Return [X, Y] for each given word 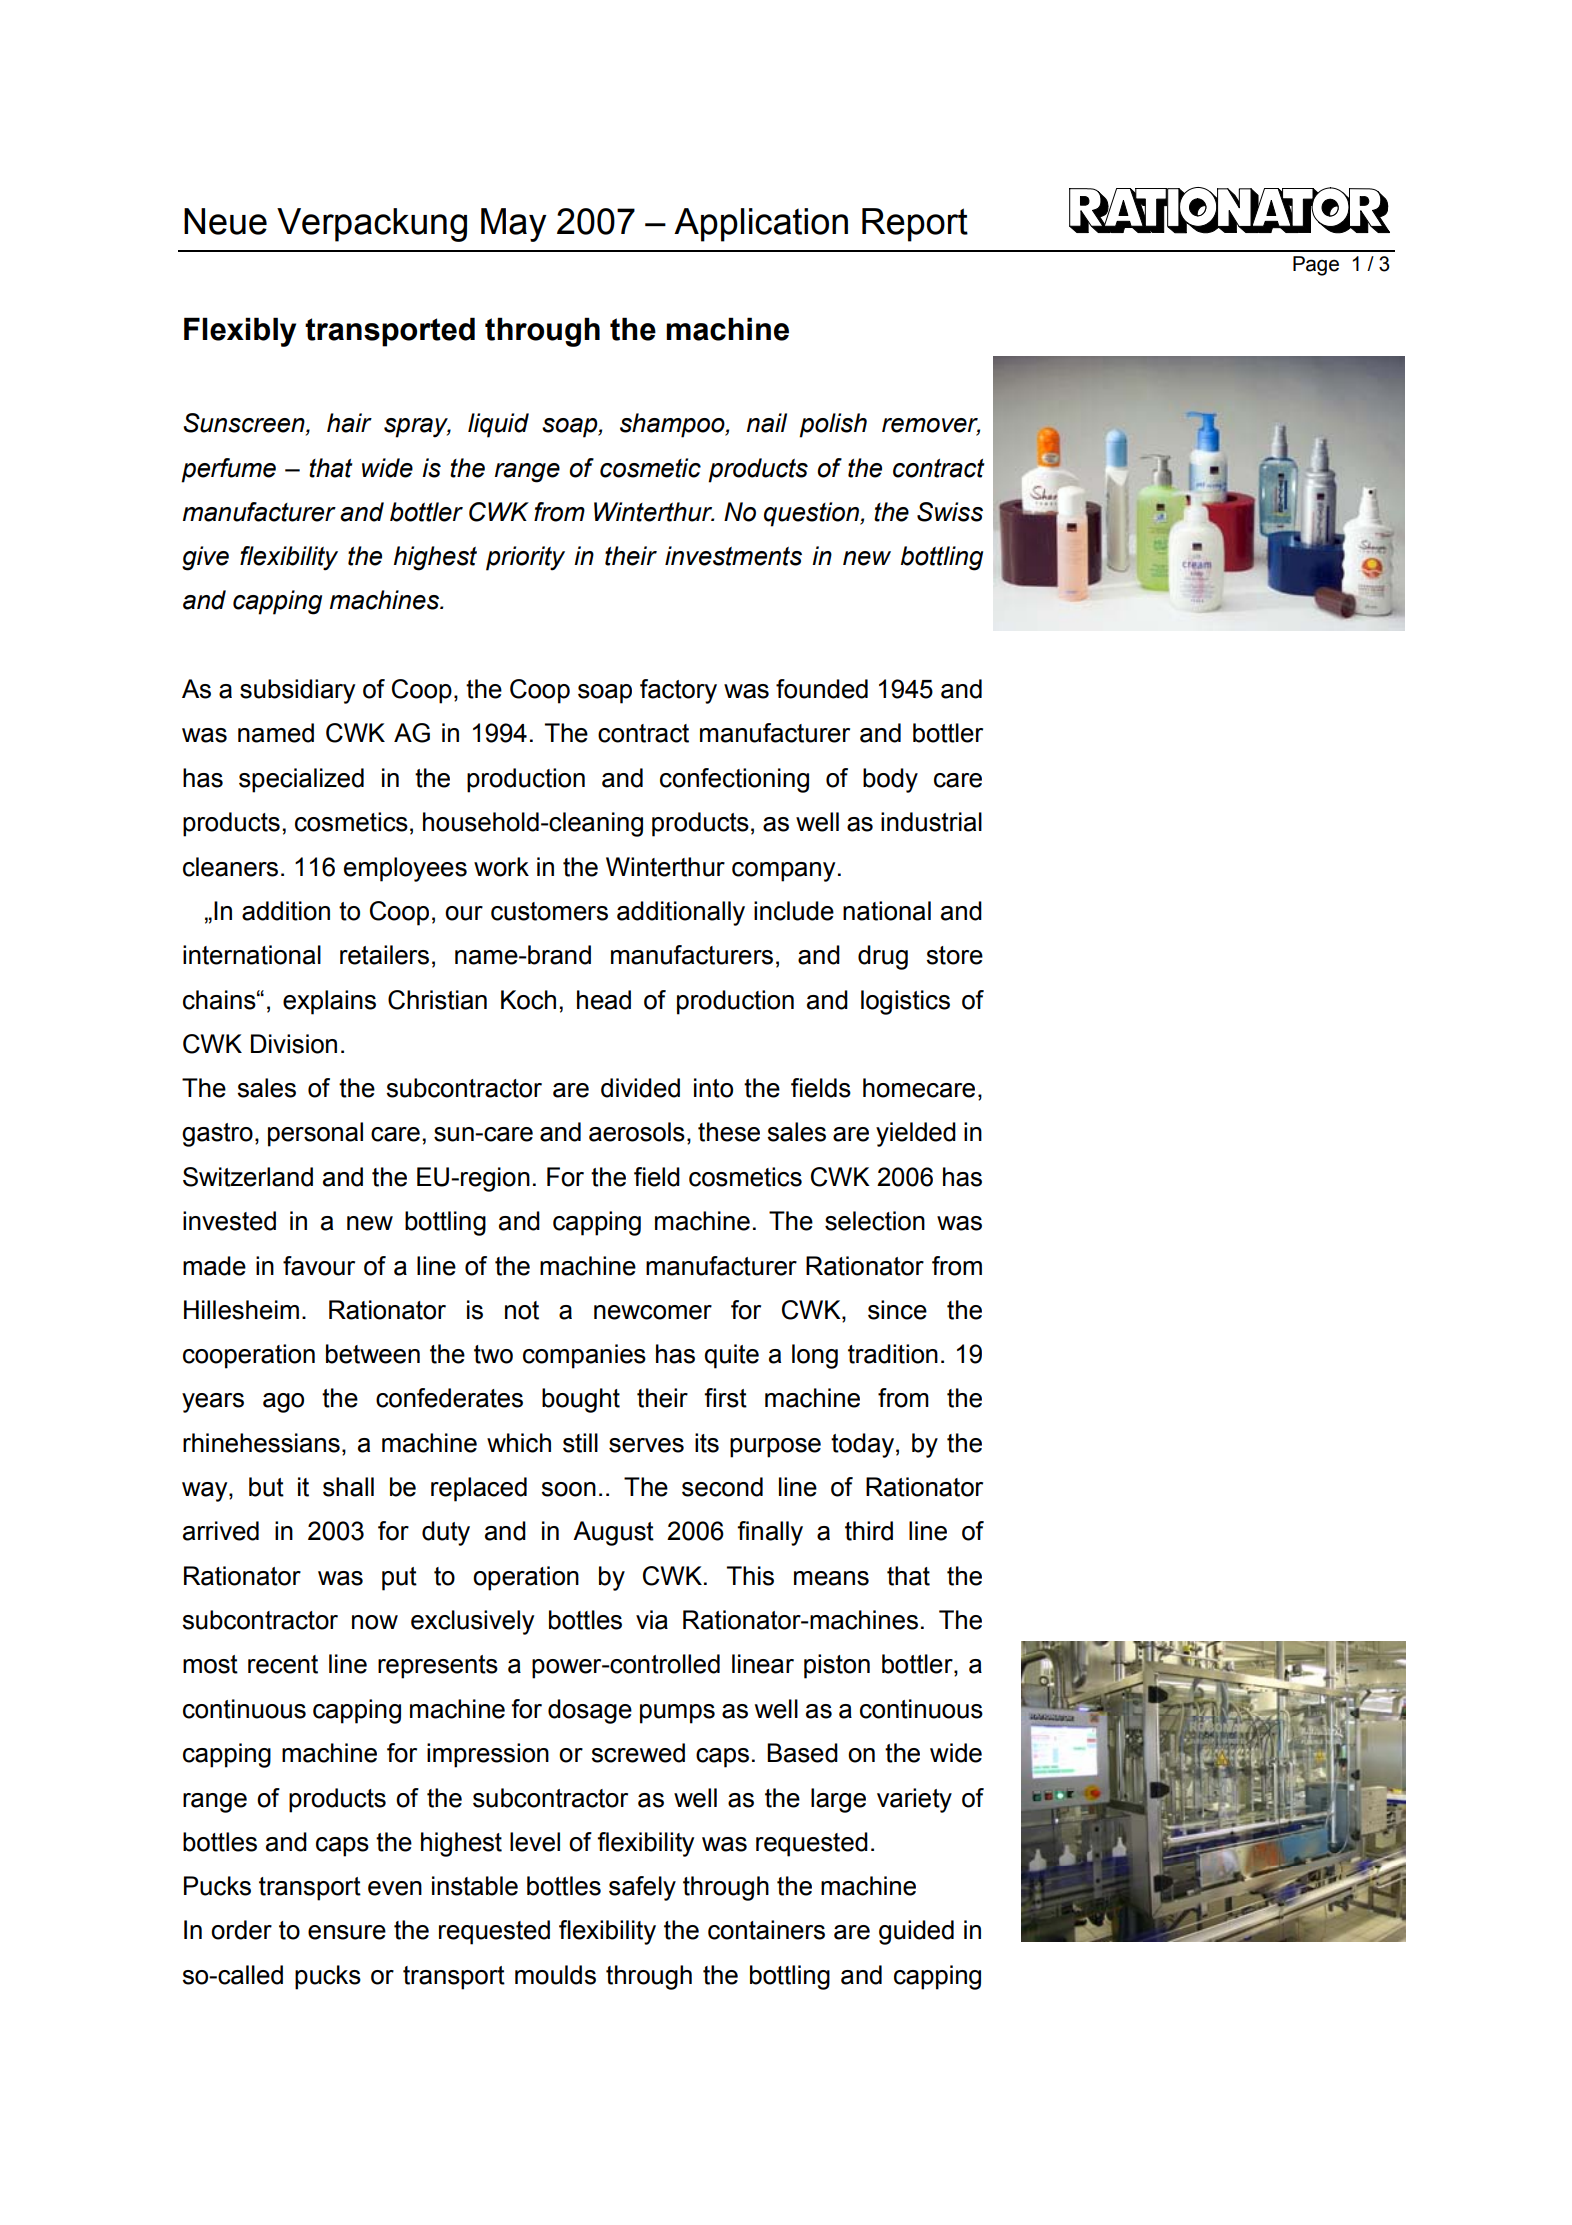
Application [761, 225]
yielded [916, 1134]
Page [1316, 266]
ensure [347, 1932]
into [713, 1088]
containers [766, 1930]
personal [315, 1134]
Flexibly [240, 332]
